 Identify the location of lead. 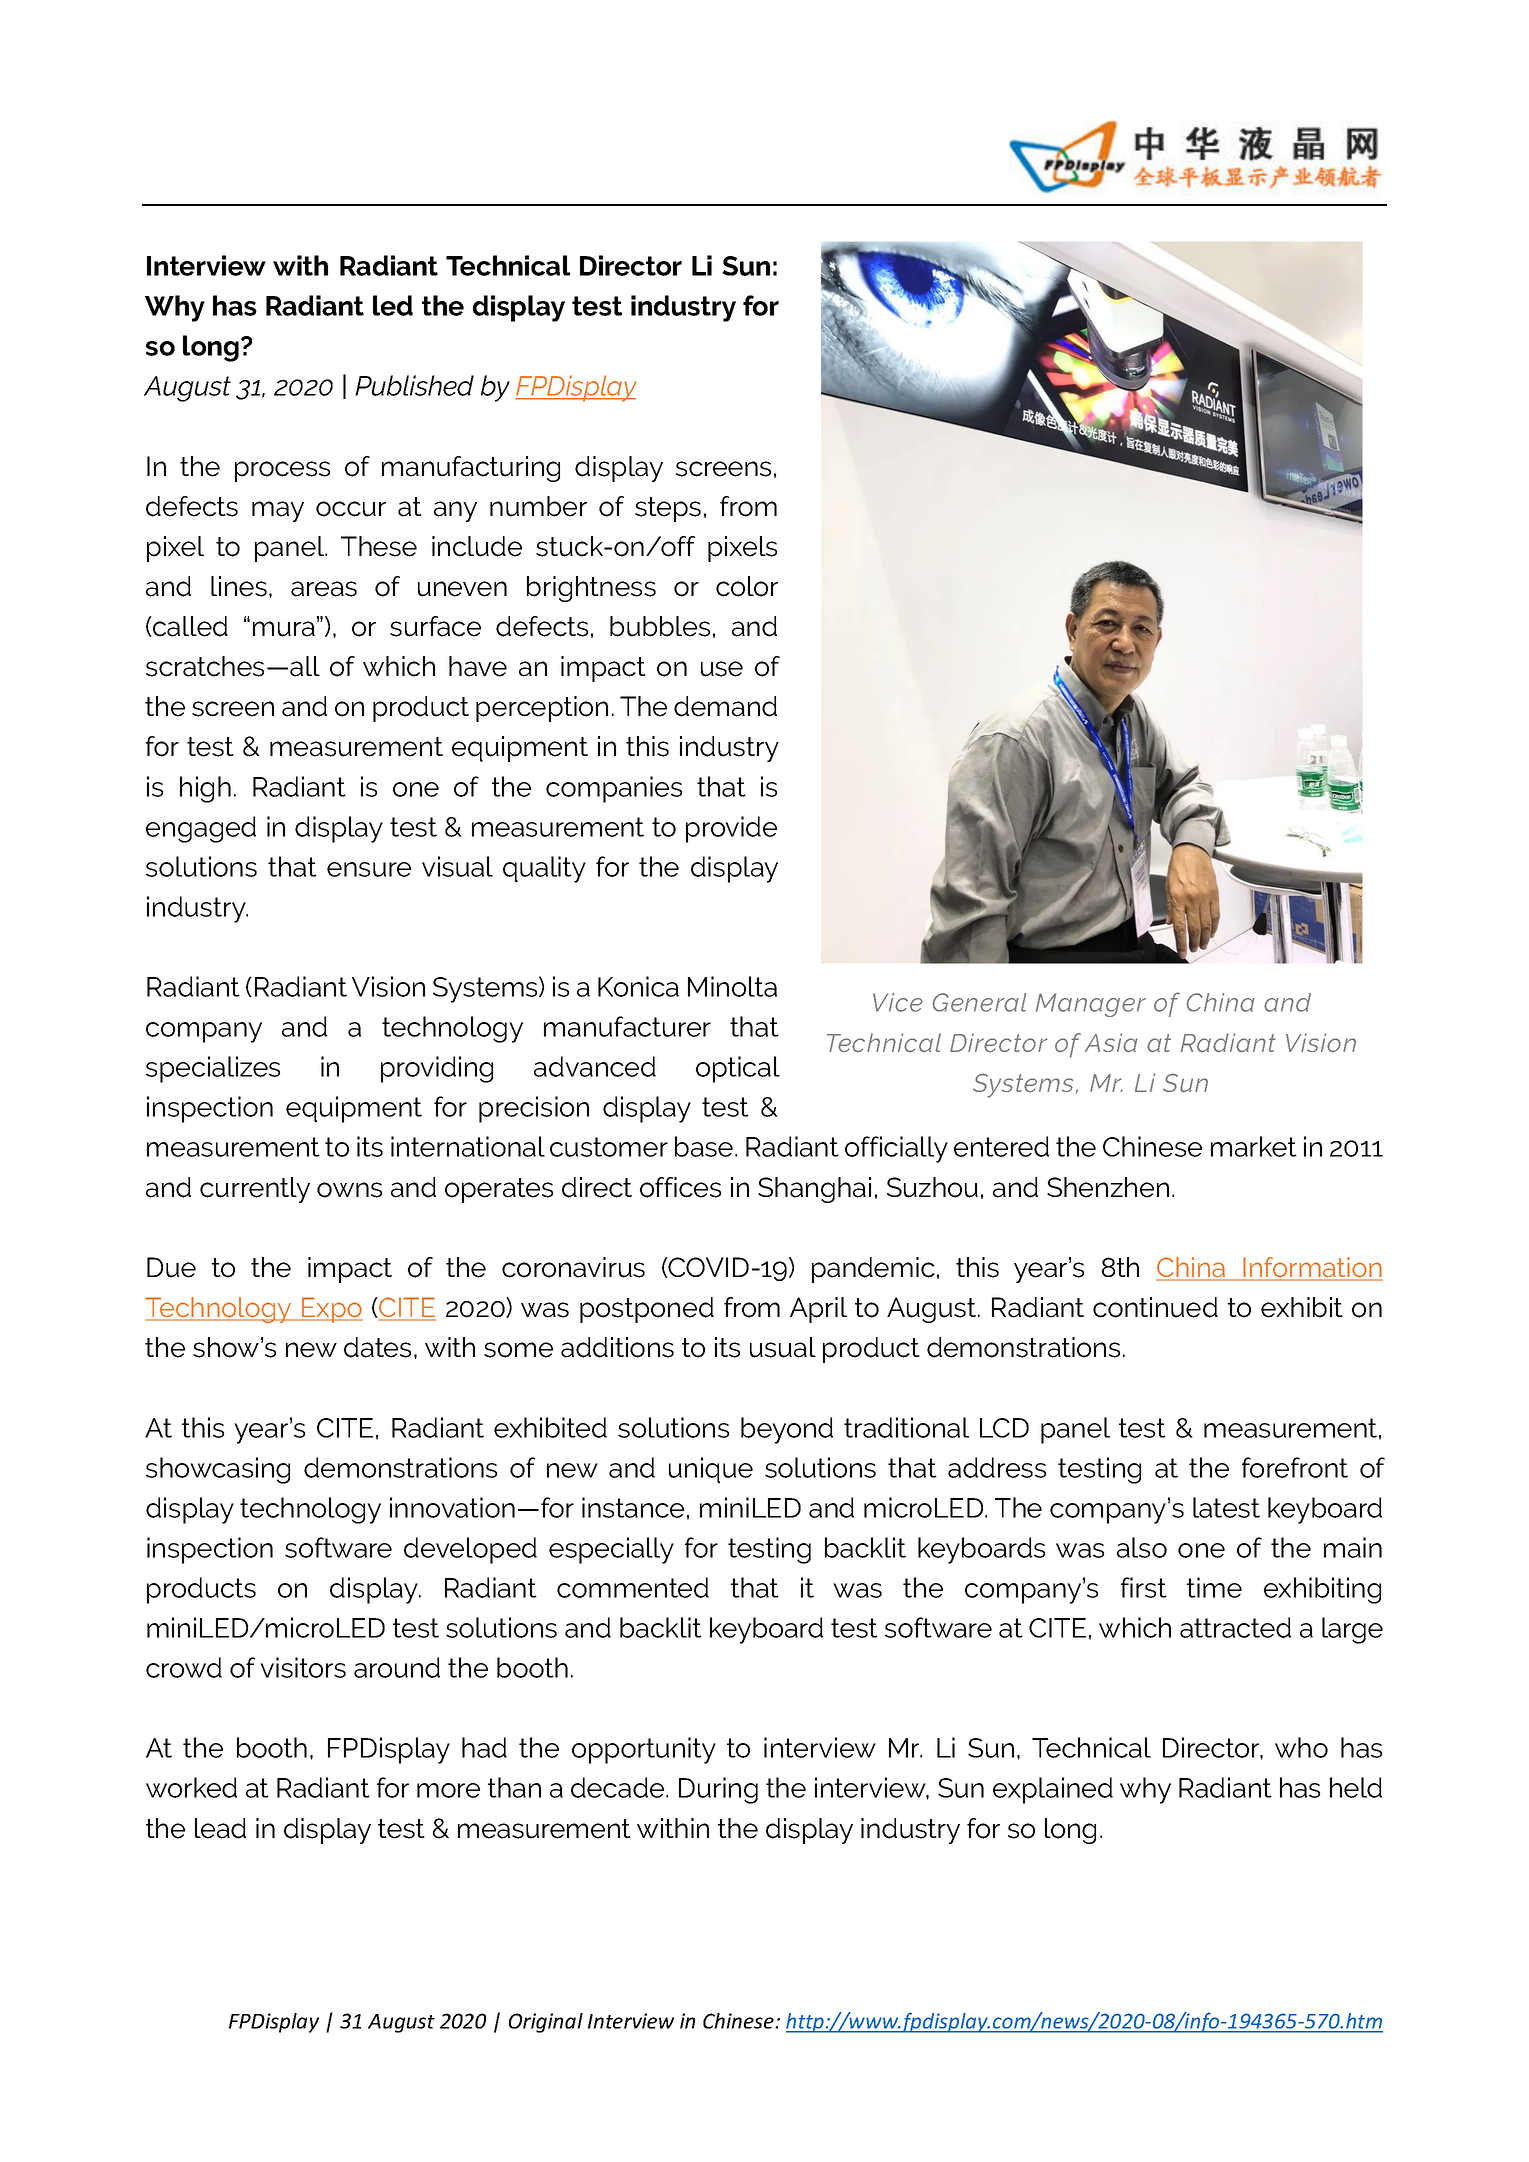
(220, 1828).
